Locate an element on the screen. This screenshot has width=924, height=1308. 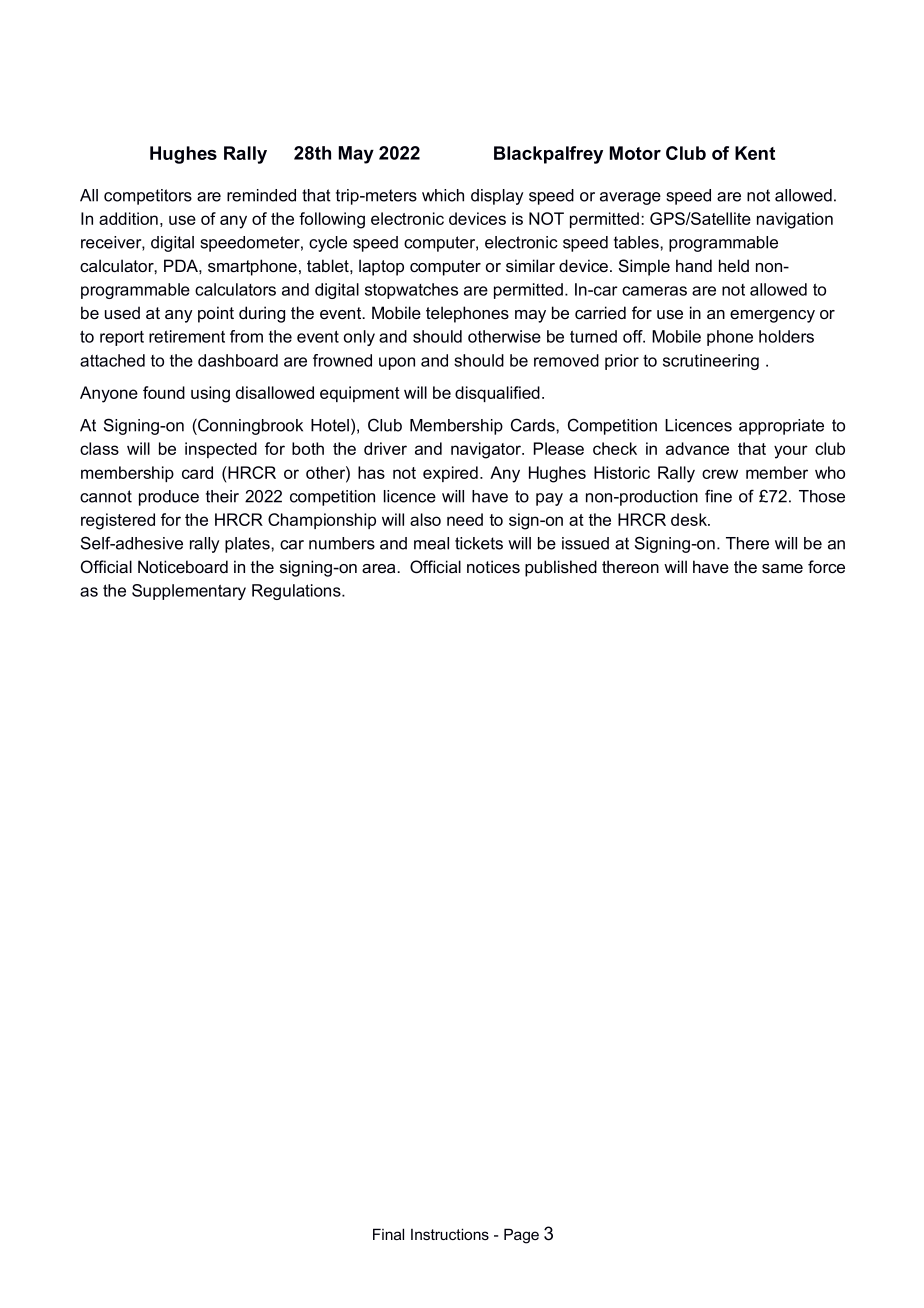
navigator is located at coordinates (487, 450).
